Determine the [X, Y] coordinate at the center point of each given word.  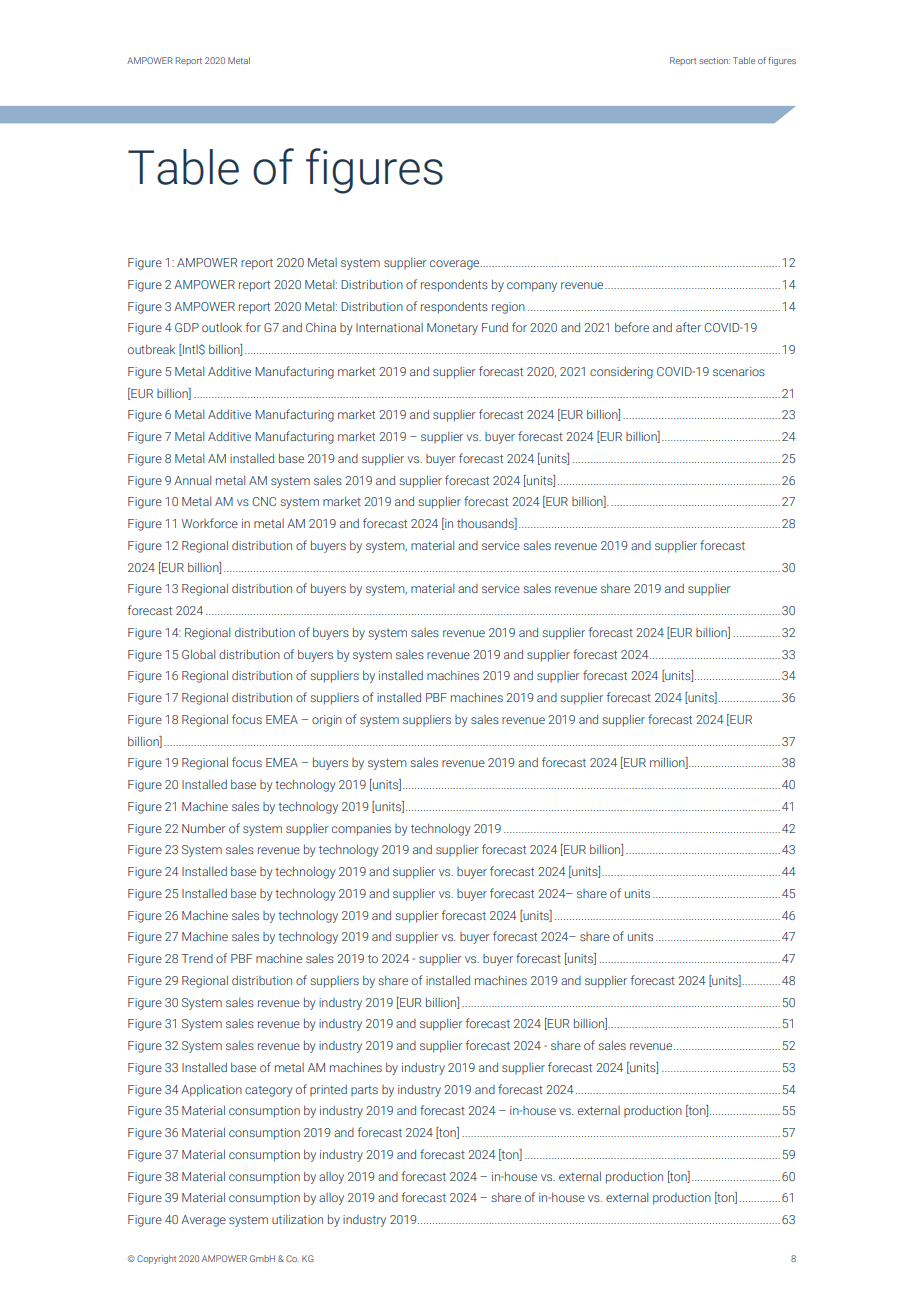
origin [327, 721]
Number [204, 828]
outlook [222, 327]
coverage [456, 265]
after [688, 327]
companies [361, 830]
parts [364, 1091]
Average [203, 1221]
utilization [297, 1219]
